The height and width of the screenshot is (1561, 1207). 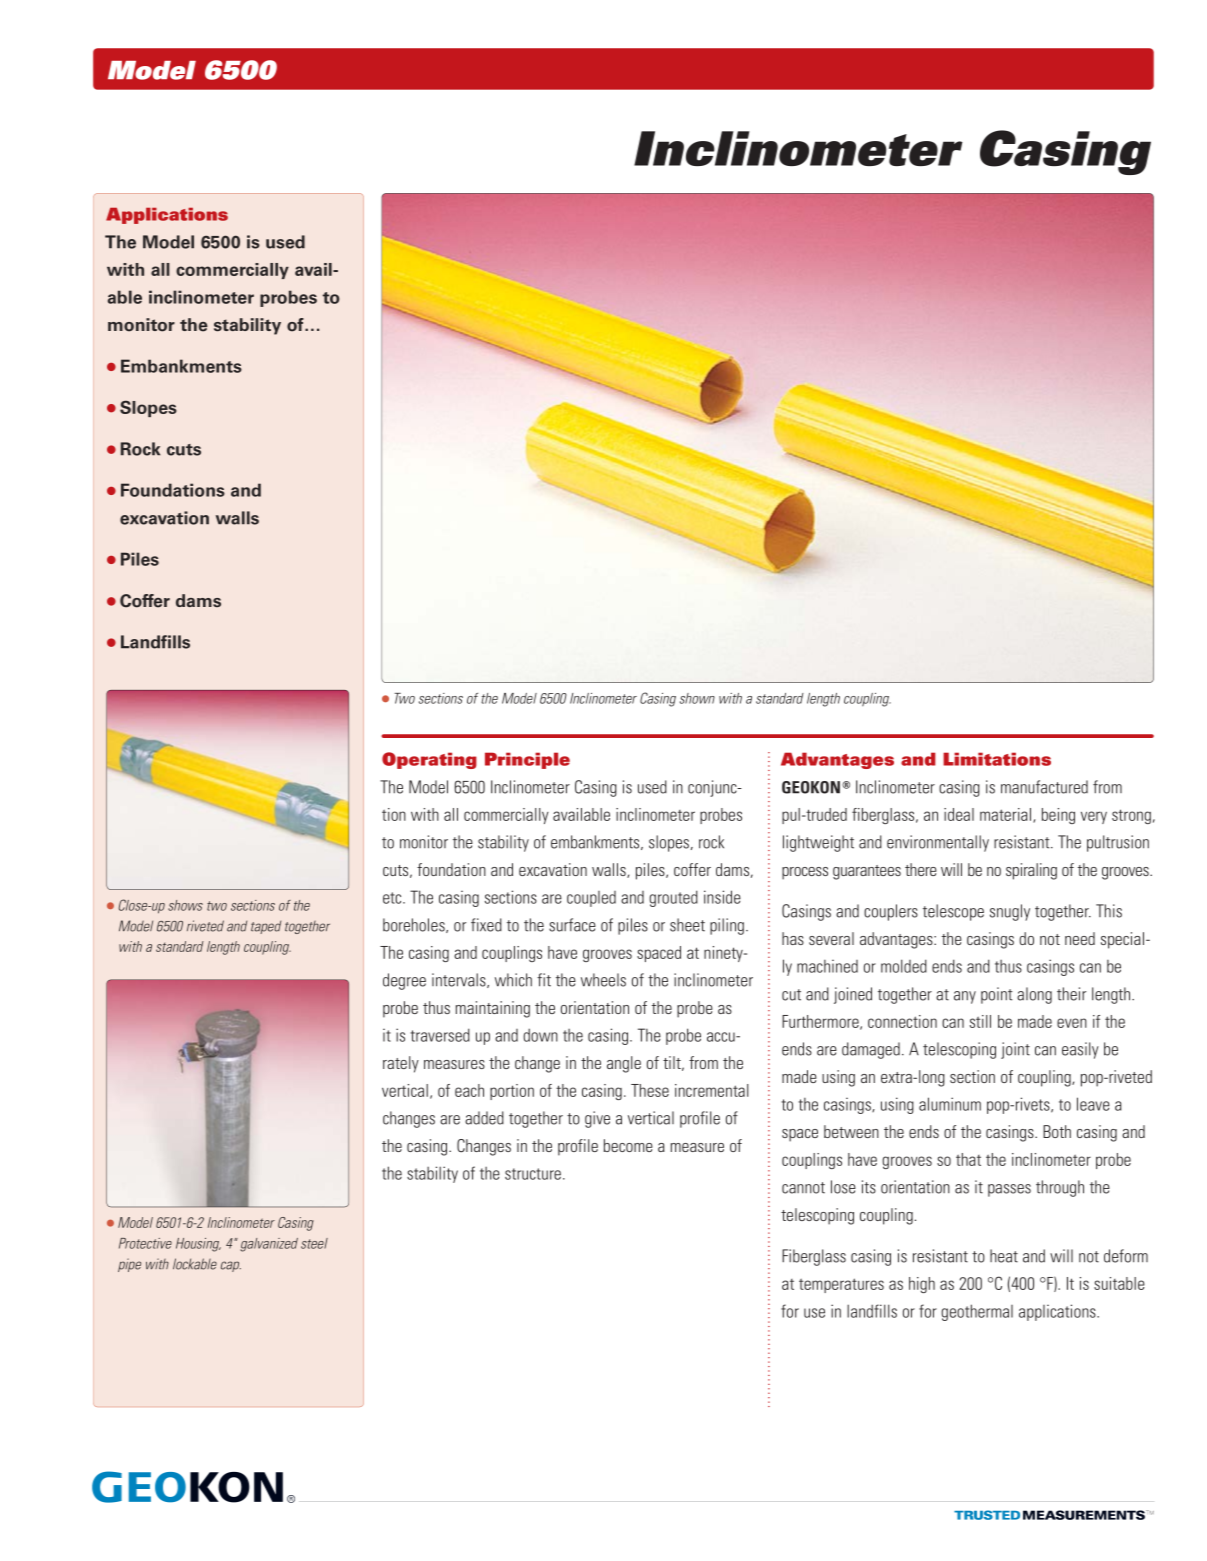 What do you see at coordinates (628, 1145) in the screenshot?
I see `become` at bounding box center [628, 1145].
